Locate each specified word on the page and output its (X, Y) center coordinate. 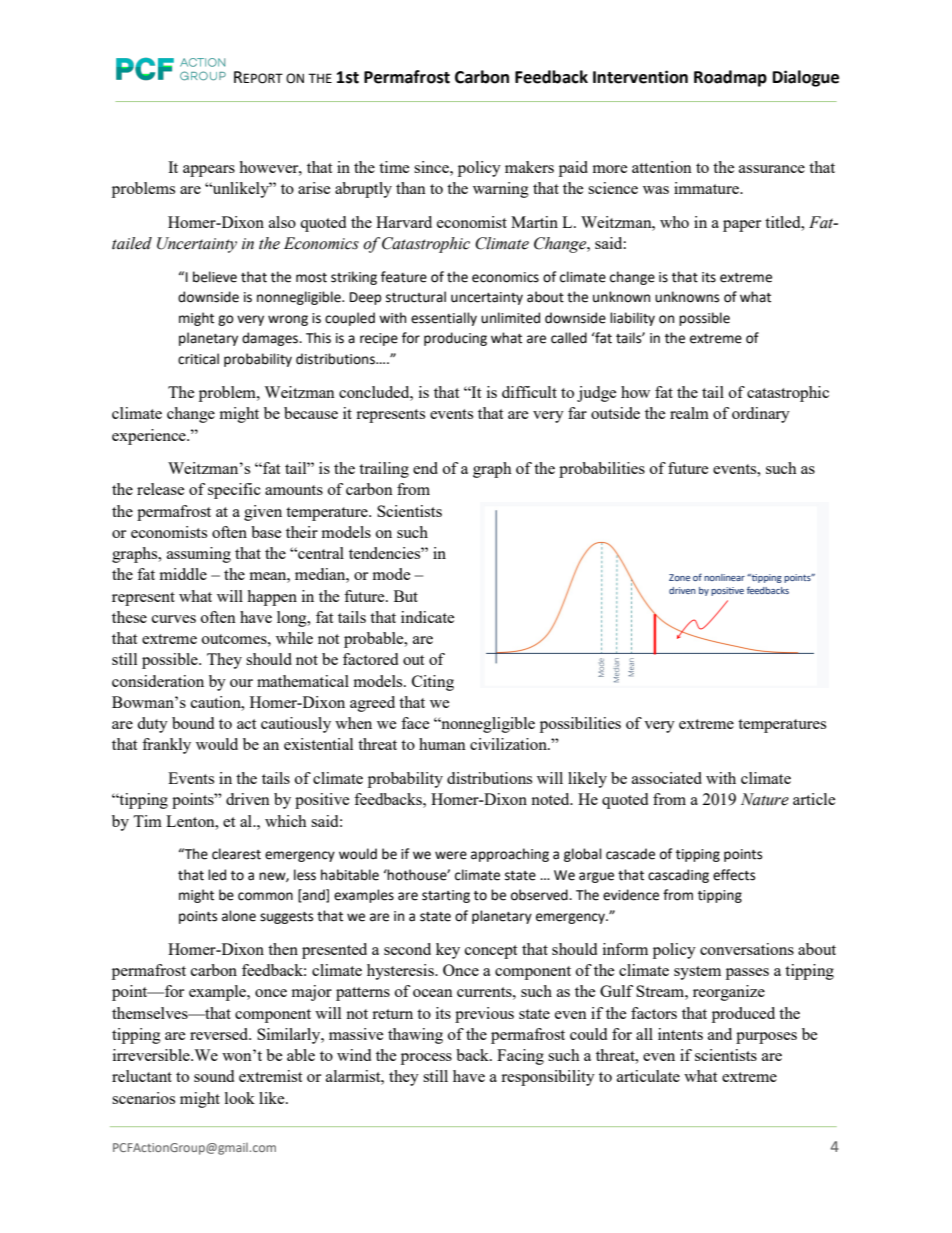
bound (193, 723)
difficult (529, 392)
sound (214, 1076)
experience (150, 437)
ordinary (761, 415)
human (442, 744)
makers (529, 167)
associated (667, 778)
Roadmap (730, 78)
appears (209, 171)
